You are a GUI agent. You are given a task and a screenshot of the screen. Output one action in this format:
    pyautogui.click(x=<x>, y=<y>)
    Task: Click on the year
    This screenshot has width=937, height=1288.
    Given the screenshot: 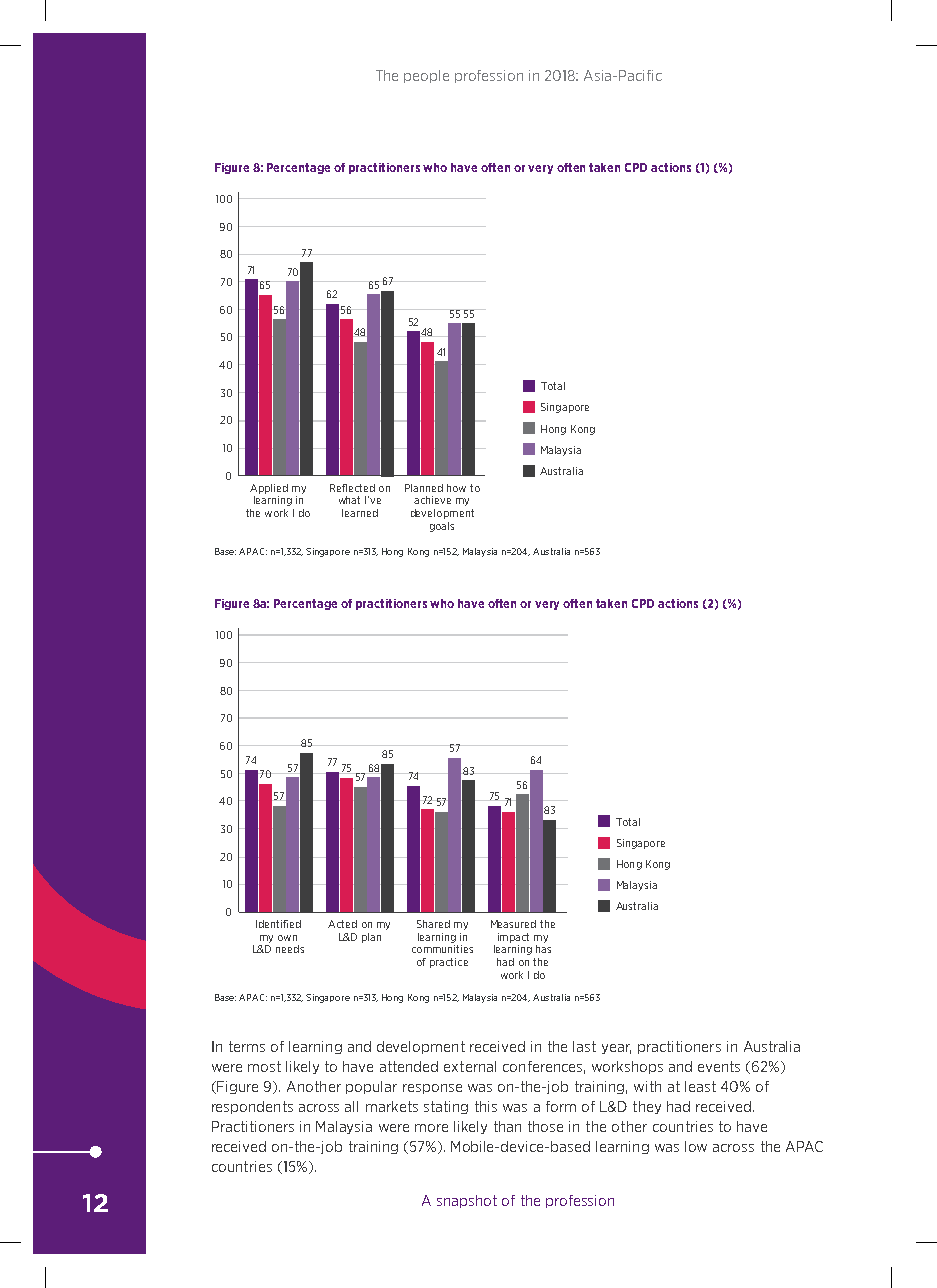 What is the action you would take?
    pyautogui.click(x=616, y=1049)
